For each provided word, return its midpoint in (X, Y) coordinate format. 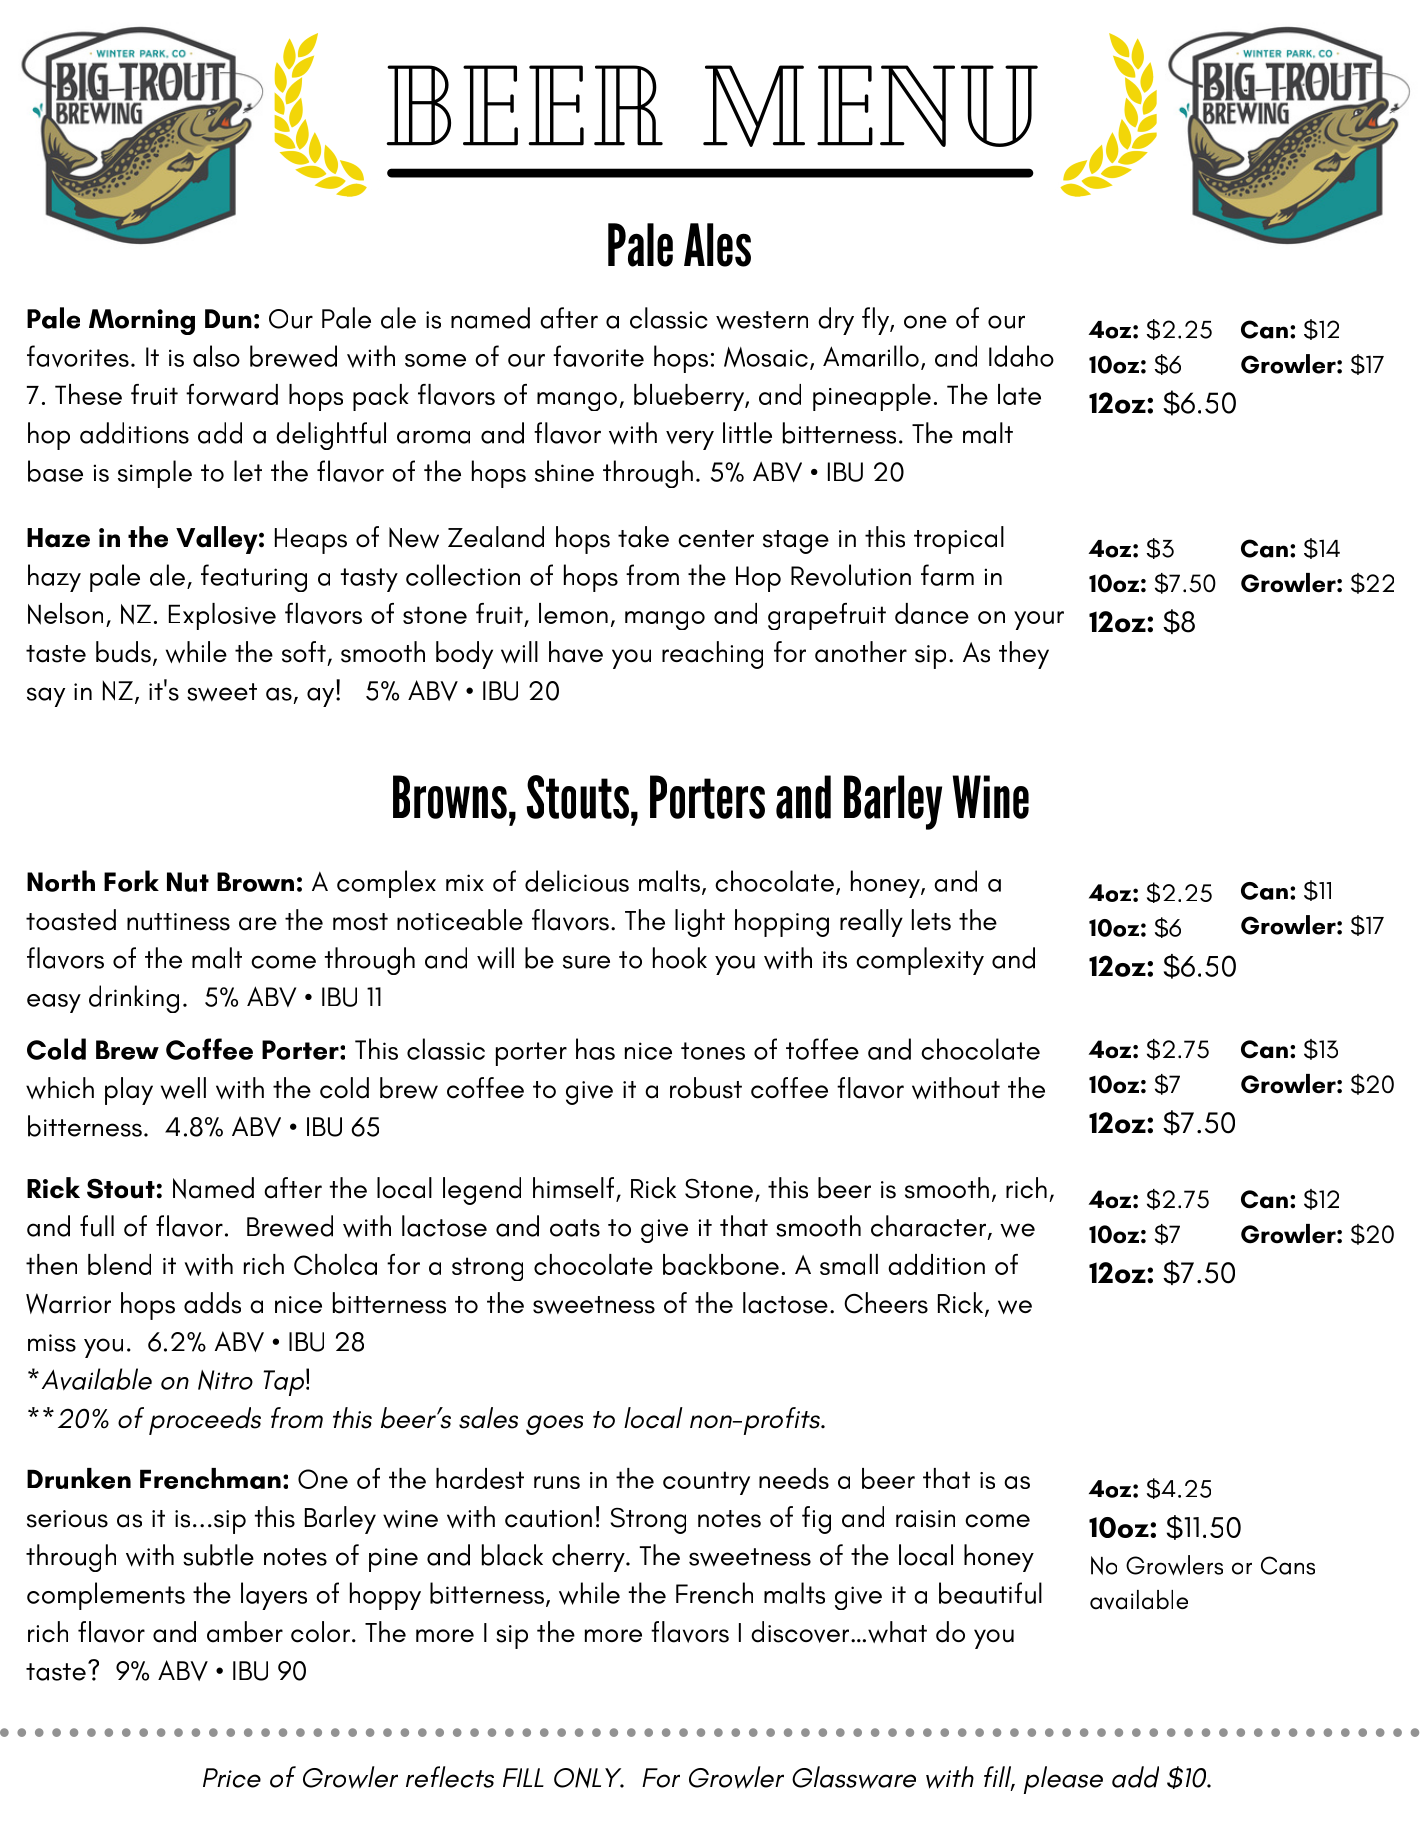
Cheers (886, 1303)
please (1063, 1780)
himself (575, 1189)
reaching (712, 655)
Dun (228, 319)
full (97, 1226)
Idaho (1021, 356)
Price (232, 1778)
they (1024, 655)
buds (123, 652)
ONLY (589, 1777)
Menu (870, 106)
